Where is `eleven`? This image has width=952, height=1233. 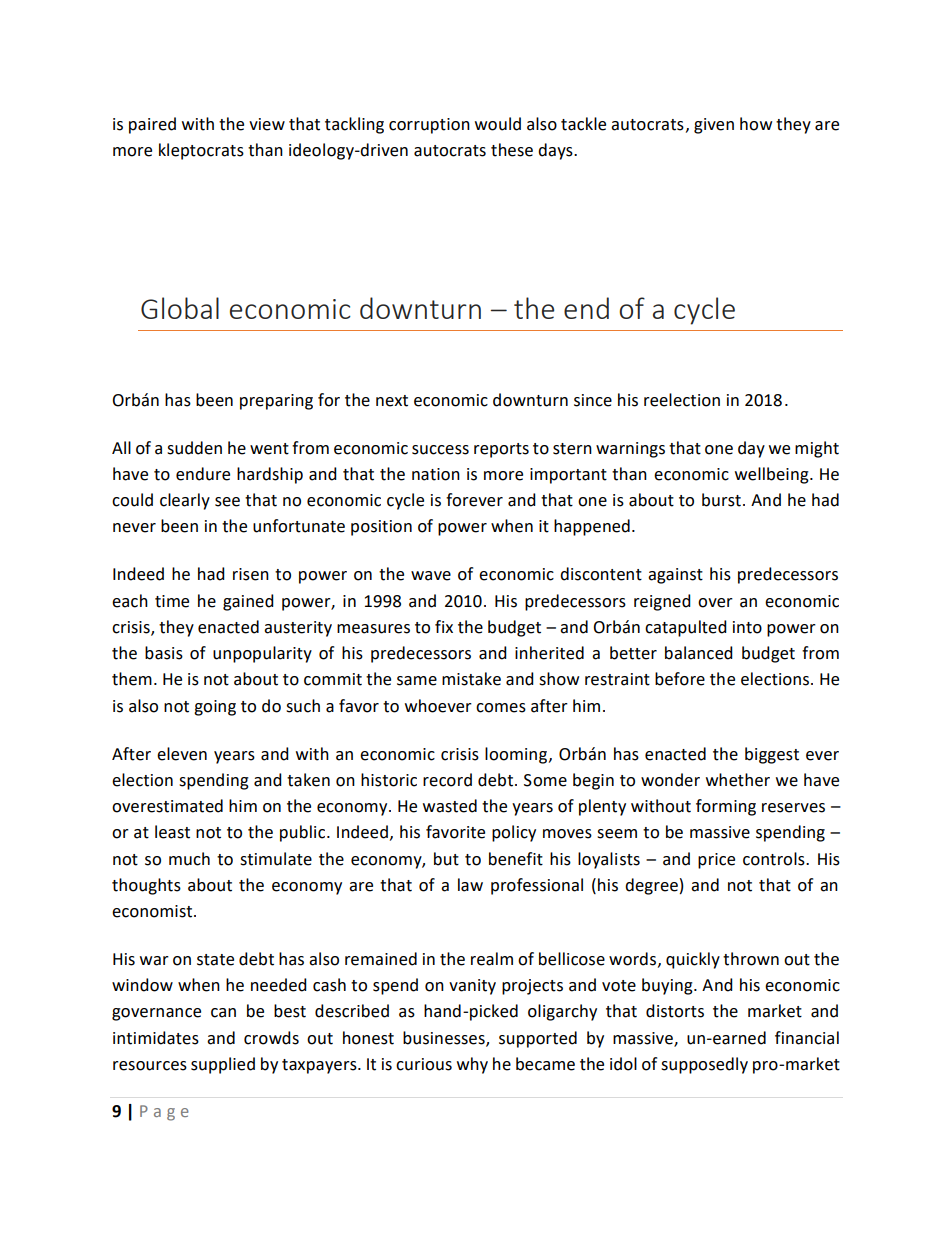
eleven is located at coordinates (182, 754).
